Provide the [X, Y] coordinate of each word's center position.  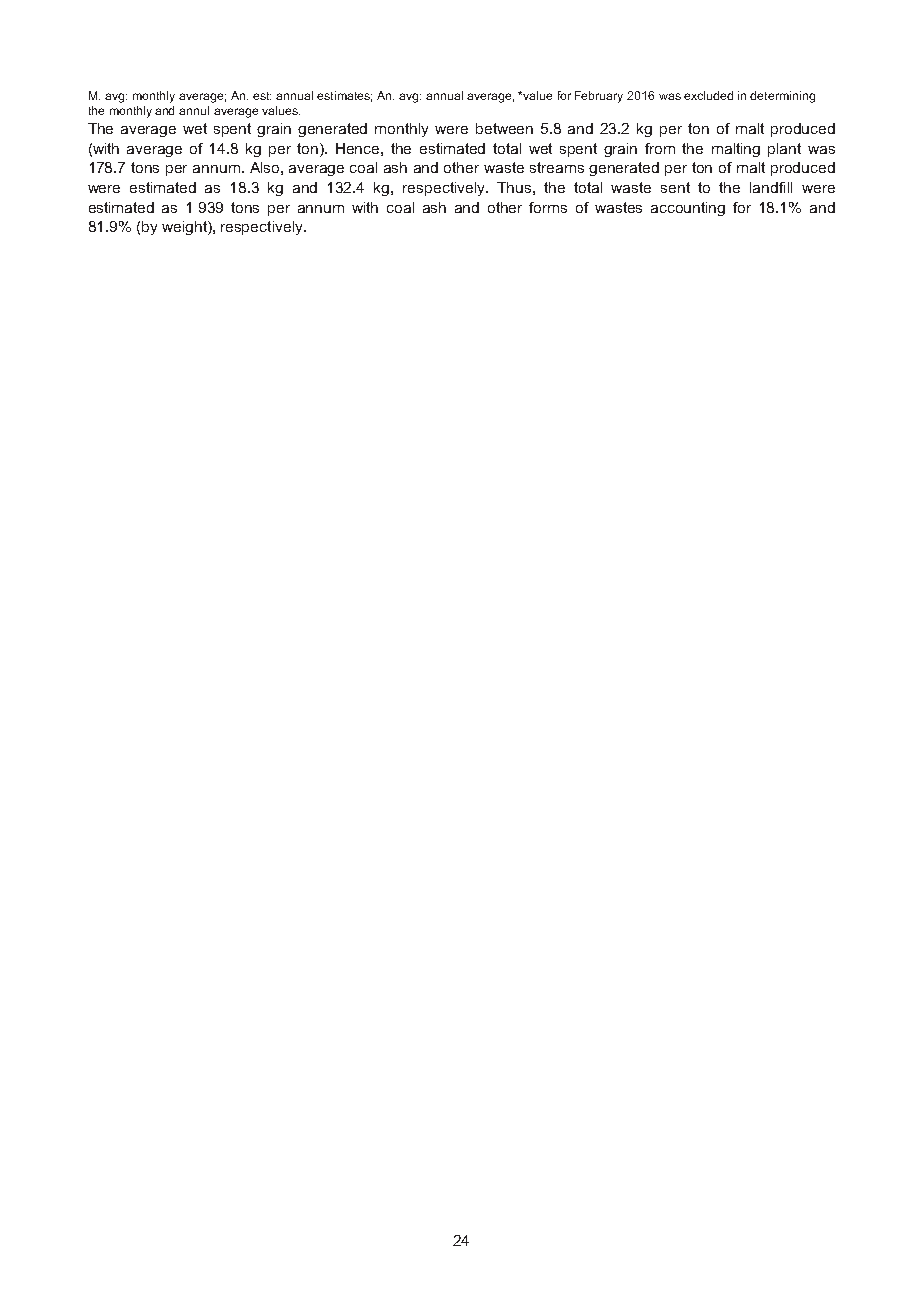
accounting [688, 209]
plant [784, 150]
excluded [708, 95]
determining [782, 97]
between [504, 128]
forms [548, 207]
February [599, 97]
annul [194, 110]
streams [557, 167]
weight [185, 228]
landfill [771, 187]
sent [675, 187]
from [660, 148]
